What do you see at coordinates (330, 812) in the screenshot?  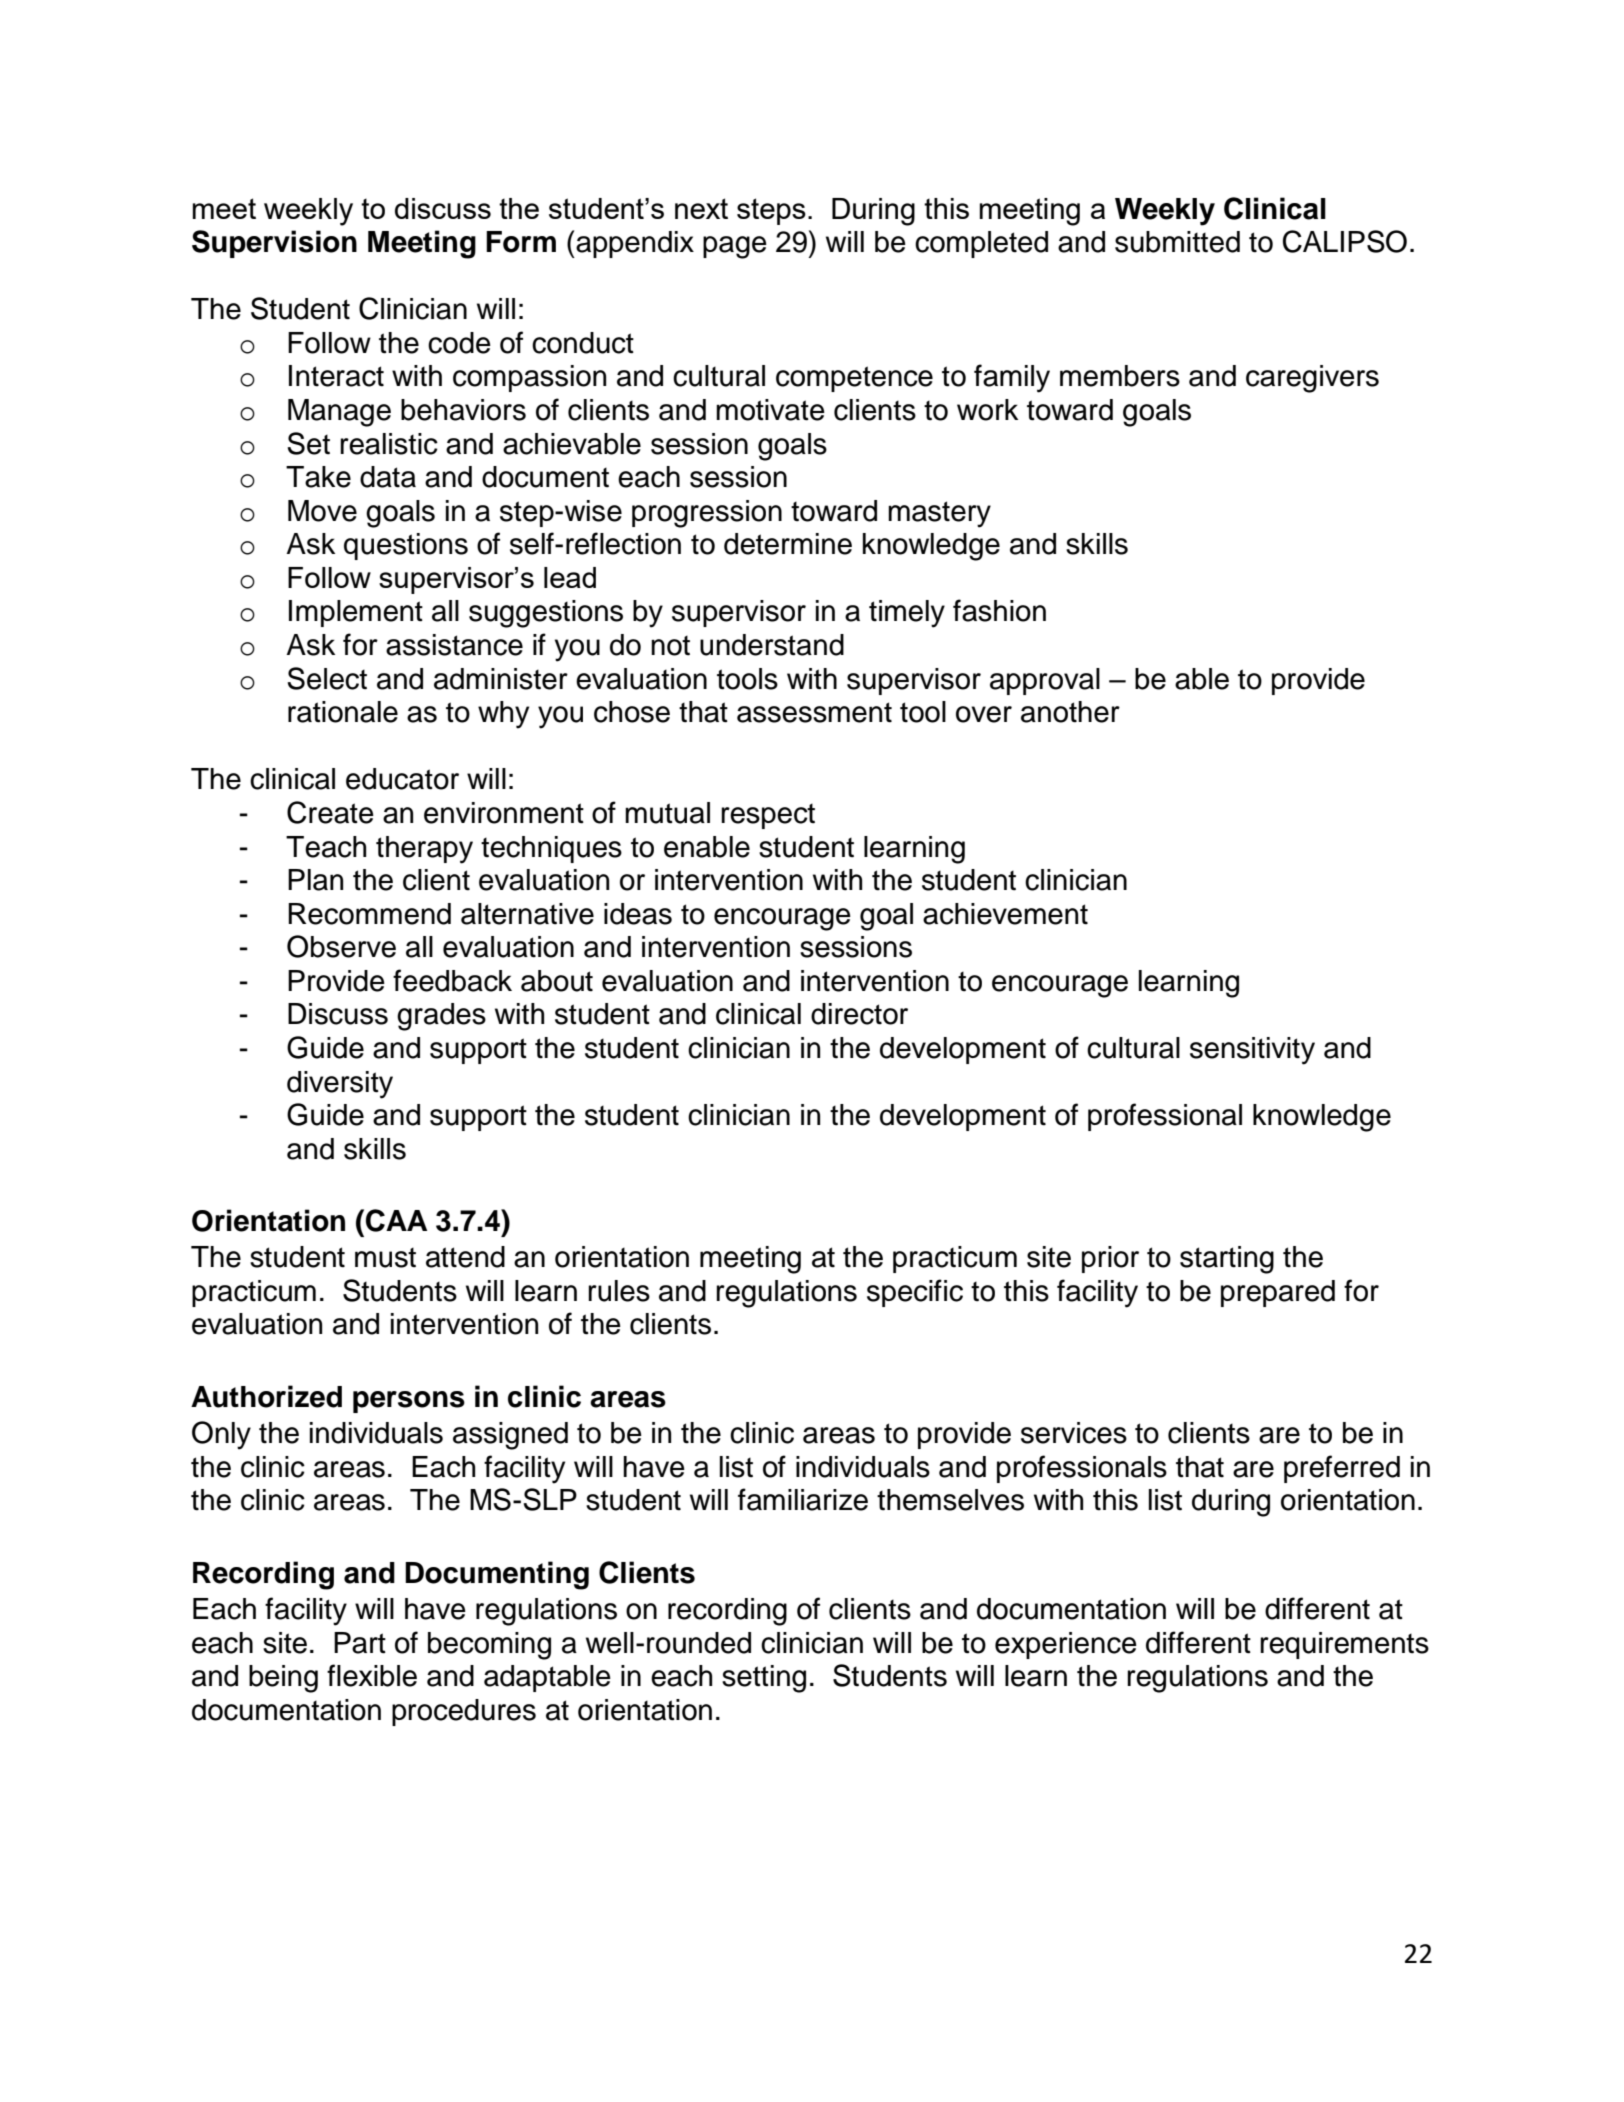 I see `Create` at bounding box center [330, 812].
